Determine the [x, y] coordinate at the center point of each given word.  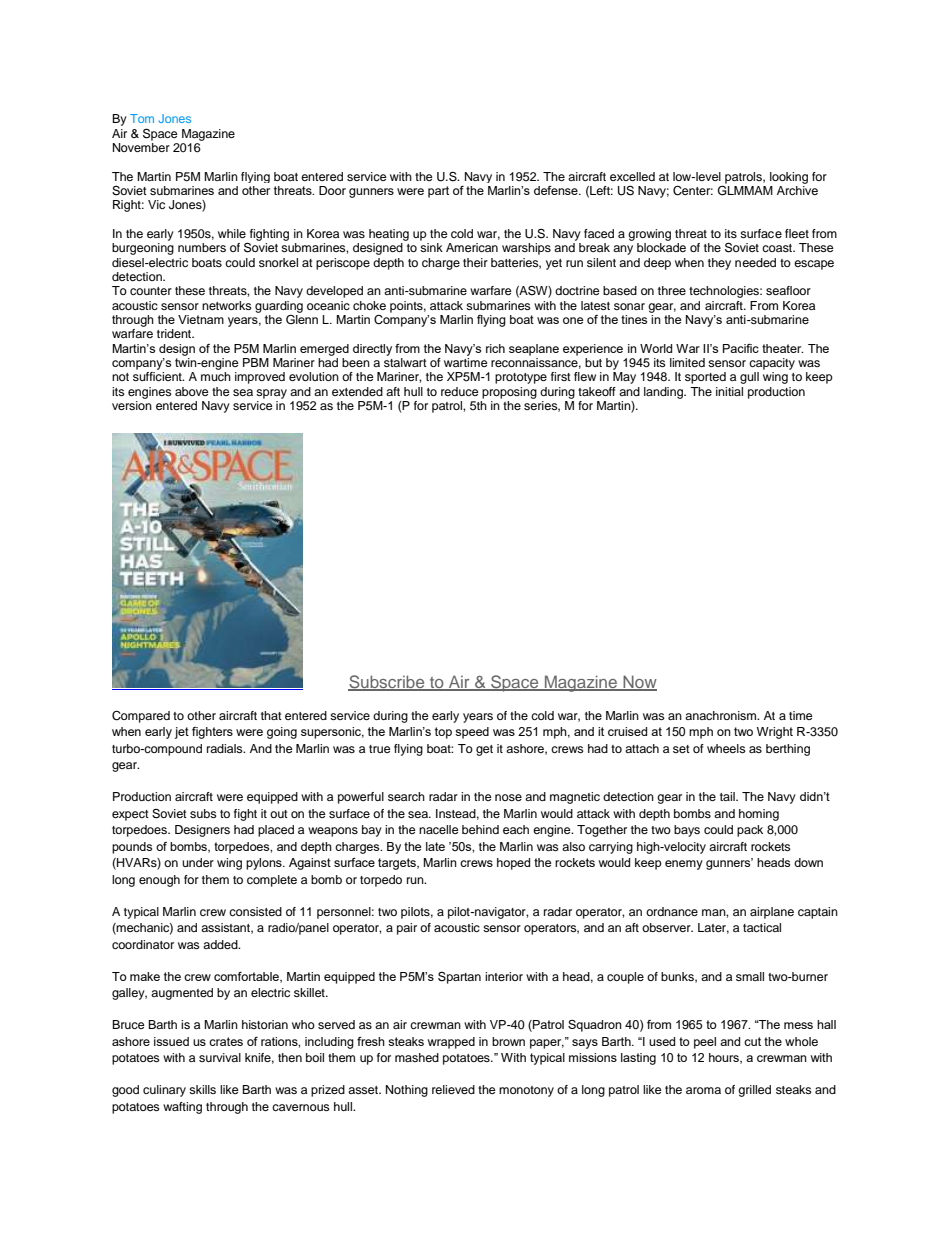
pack [750, 831]
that [271, 715]
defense [557, 190]
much [216, 376]
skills [202, 1089]
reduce [460, 391]
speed [472, 733]
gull [749, 378]
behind [480, 829]
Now [639, 682]
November [141, 147]
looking [789, 178]
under [198, 862]
